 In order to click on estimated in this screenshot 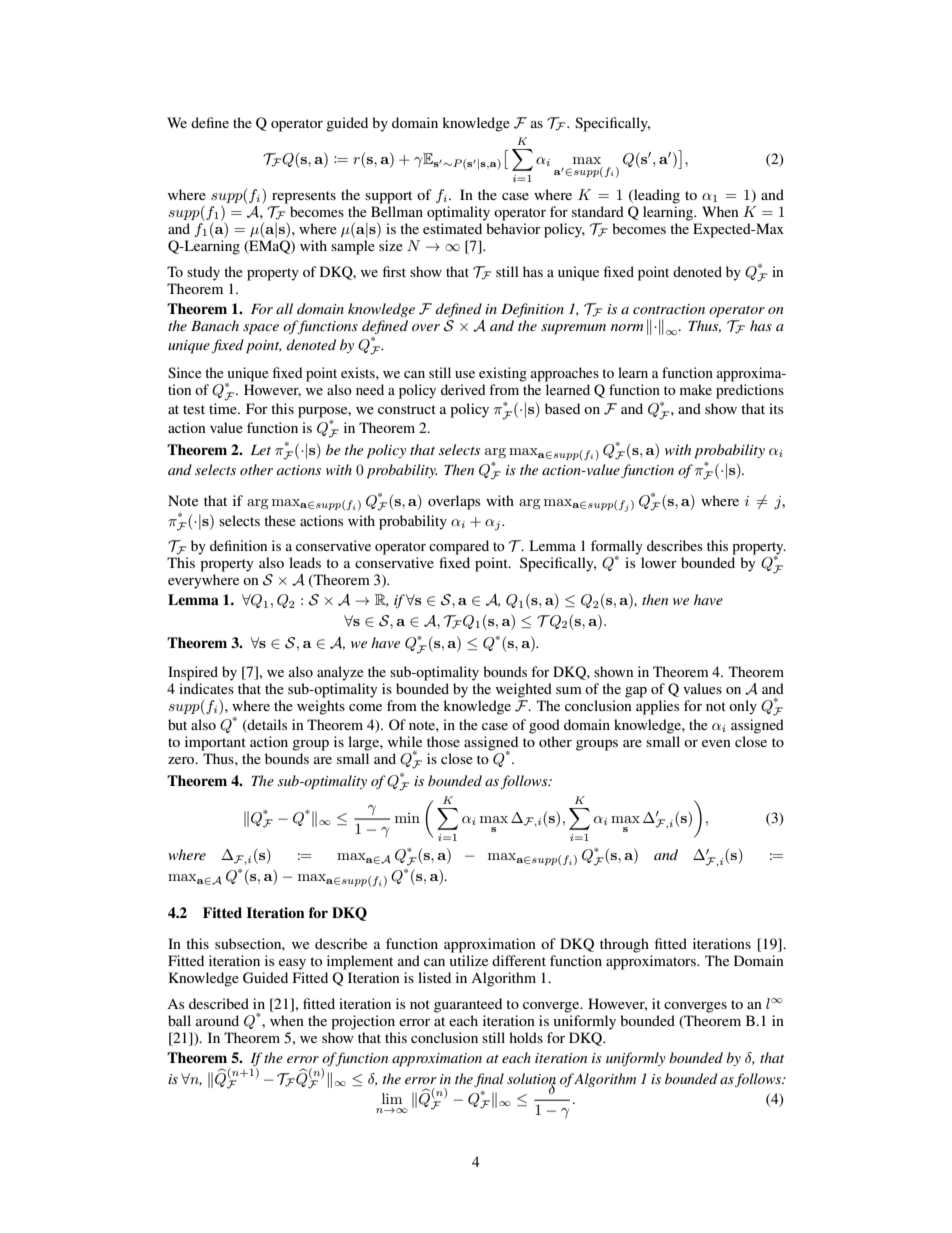, I will do `click(452, 228)`.
